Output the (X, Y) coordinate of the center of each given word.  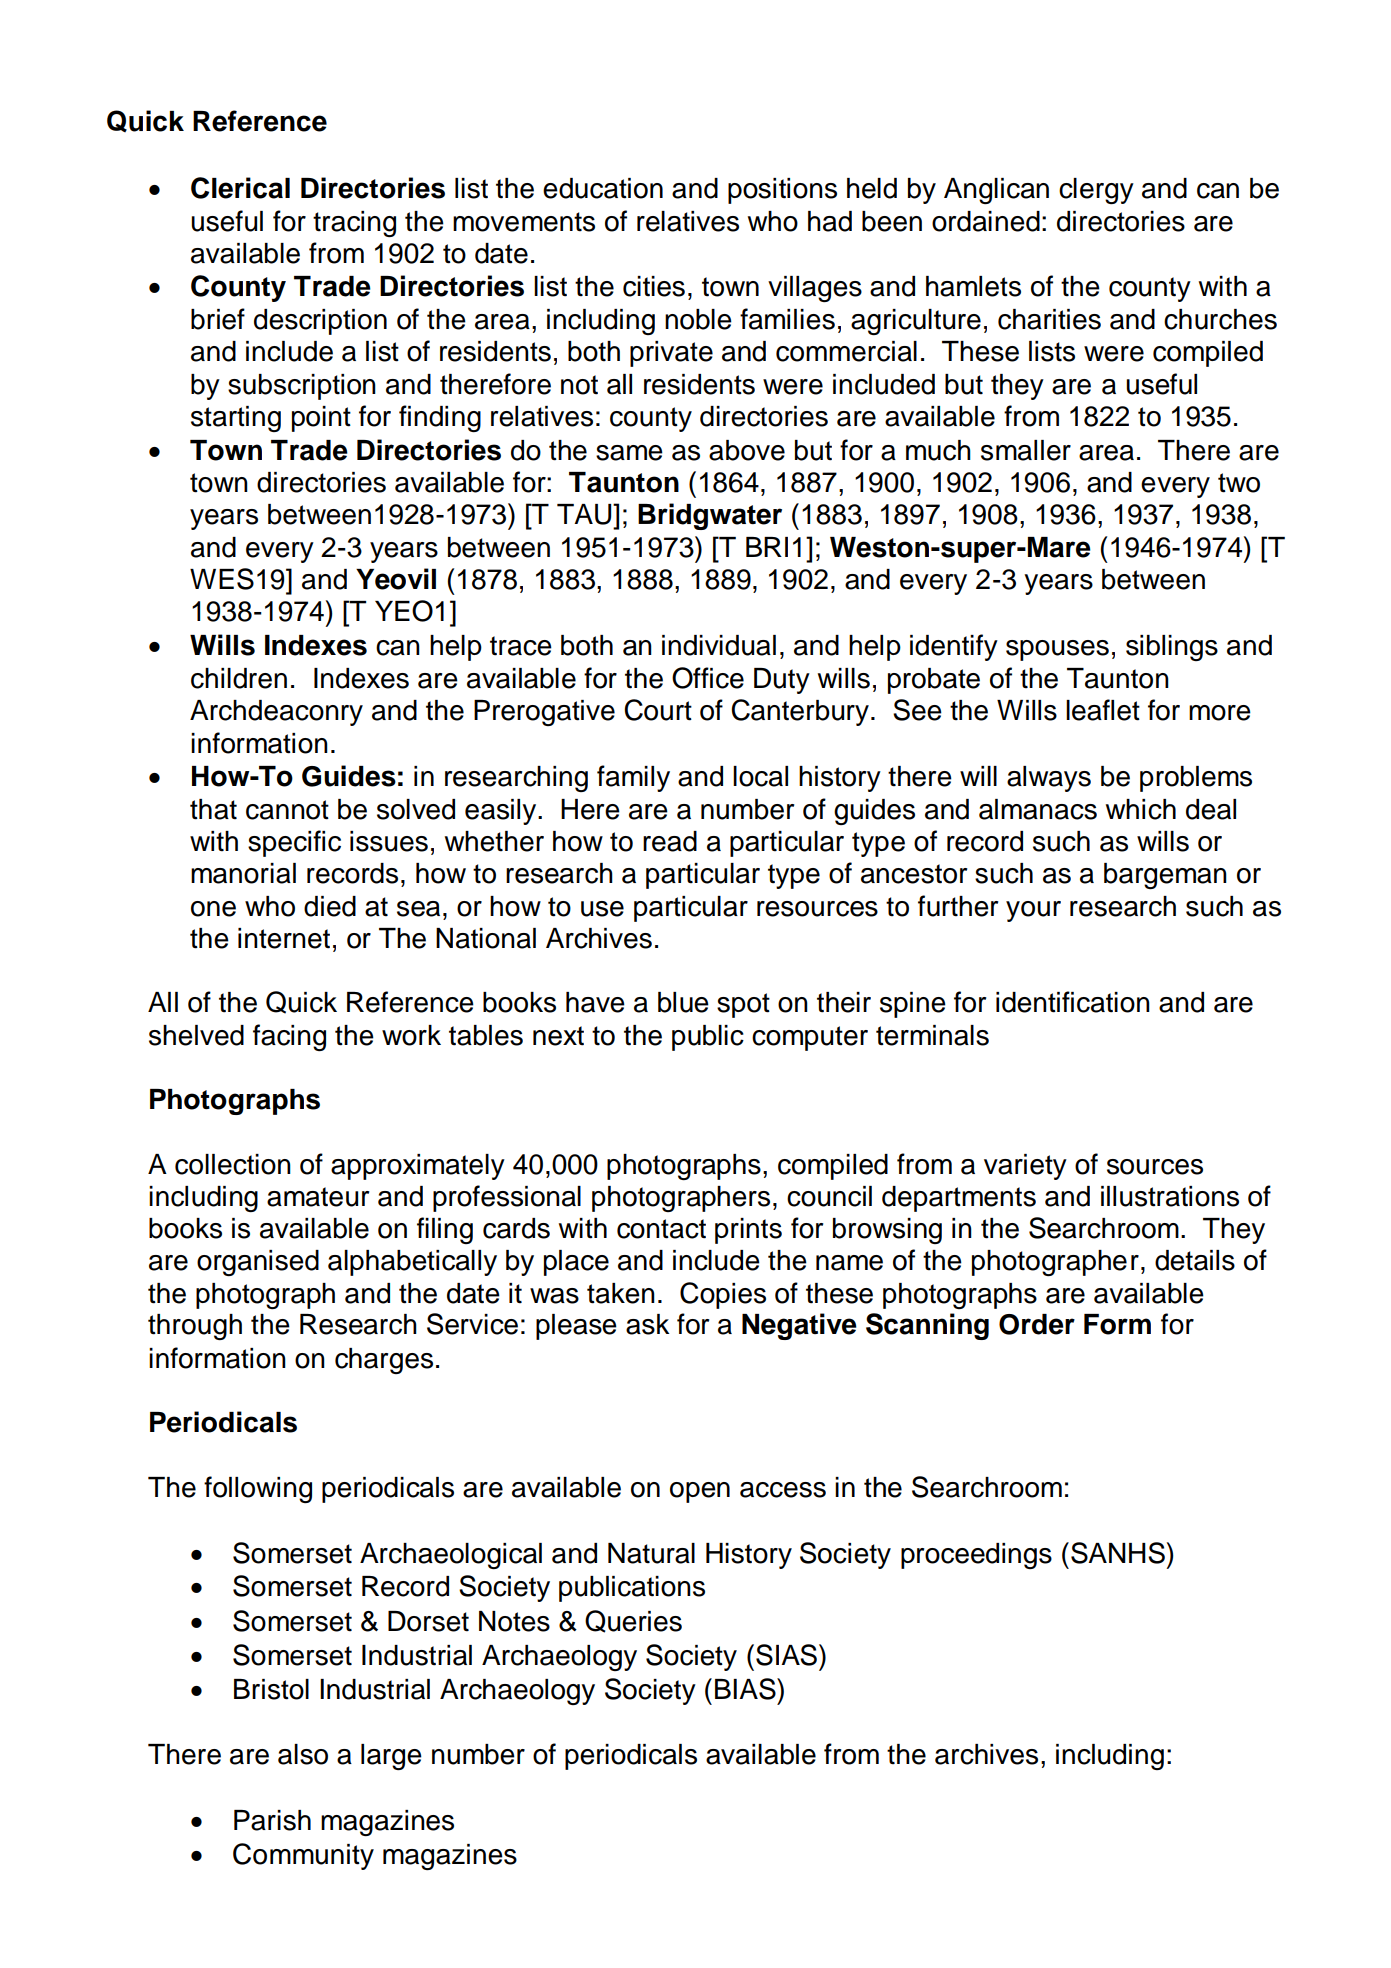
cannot (287, 810)
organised (258, 1263)
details (1195, 1260)
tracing (354, 224)
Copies (723, 1295)
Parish (272, 1820)
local (760, 776)
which (1141, 809)
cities (654, 286)
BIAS (746, 1689)
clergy (1096, 191)
